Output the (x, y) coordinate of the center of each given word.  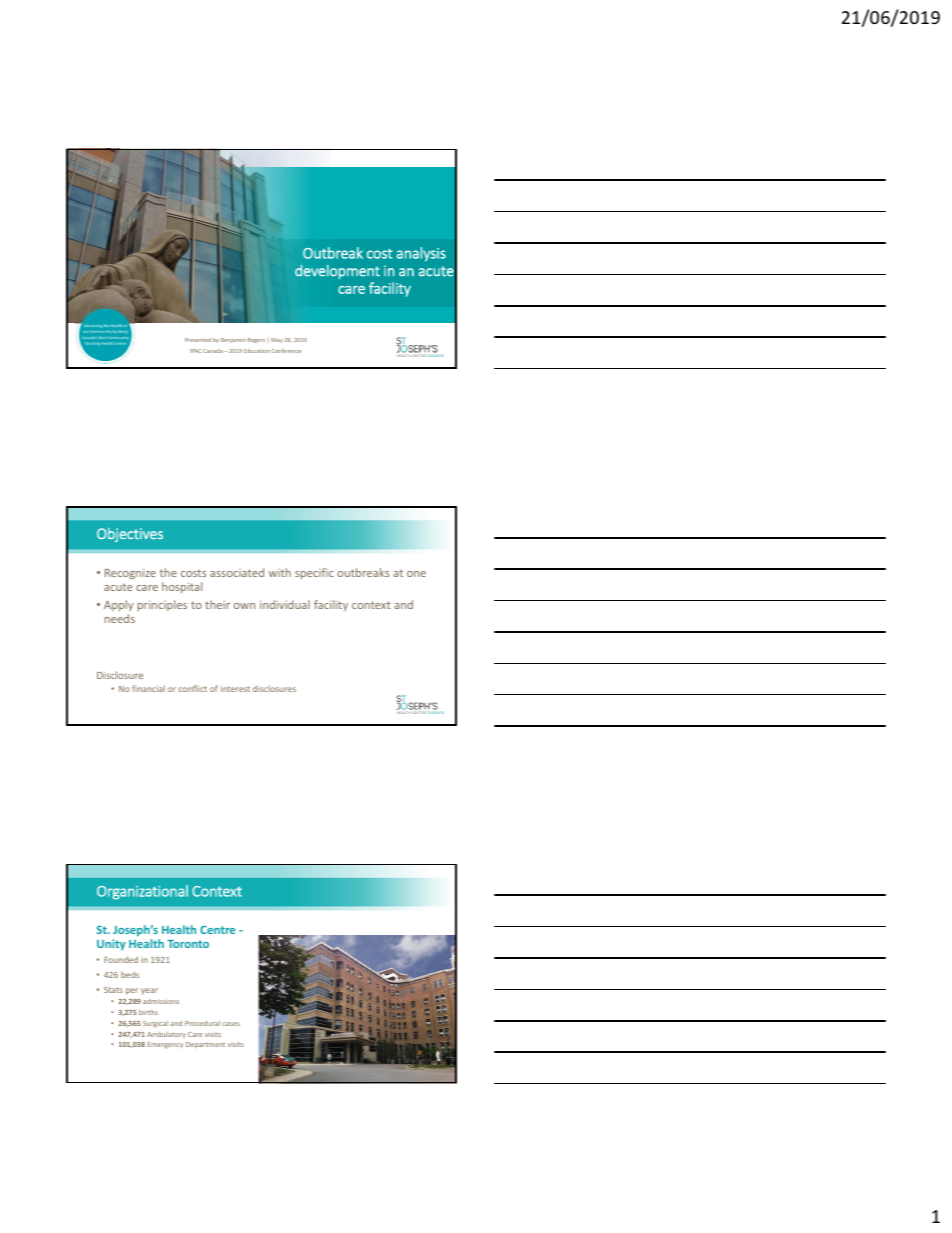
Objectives (130, 535)
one (416, 574)
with (280, 572)
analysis (421, 254)
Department (205, 1045)
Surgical (155, 1024)
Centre (217, 930)
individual (285, 604)
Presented (198, 340)
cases (231, 1024)
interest (235, 689)
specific (314, 573)
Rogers (256, 340)
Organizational (142, 892)
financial (148, 688)
